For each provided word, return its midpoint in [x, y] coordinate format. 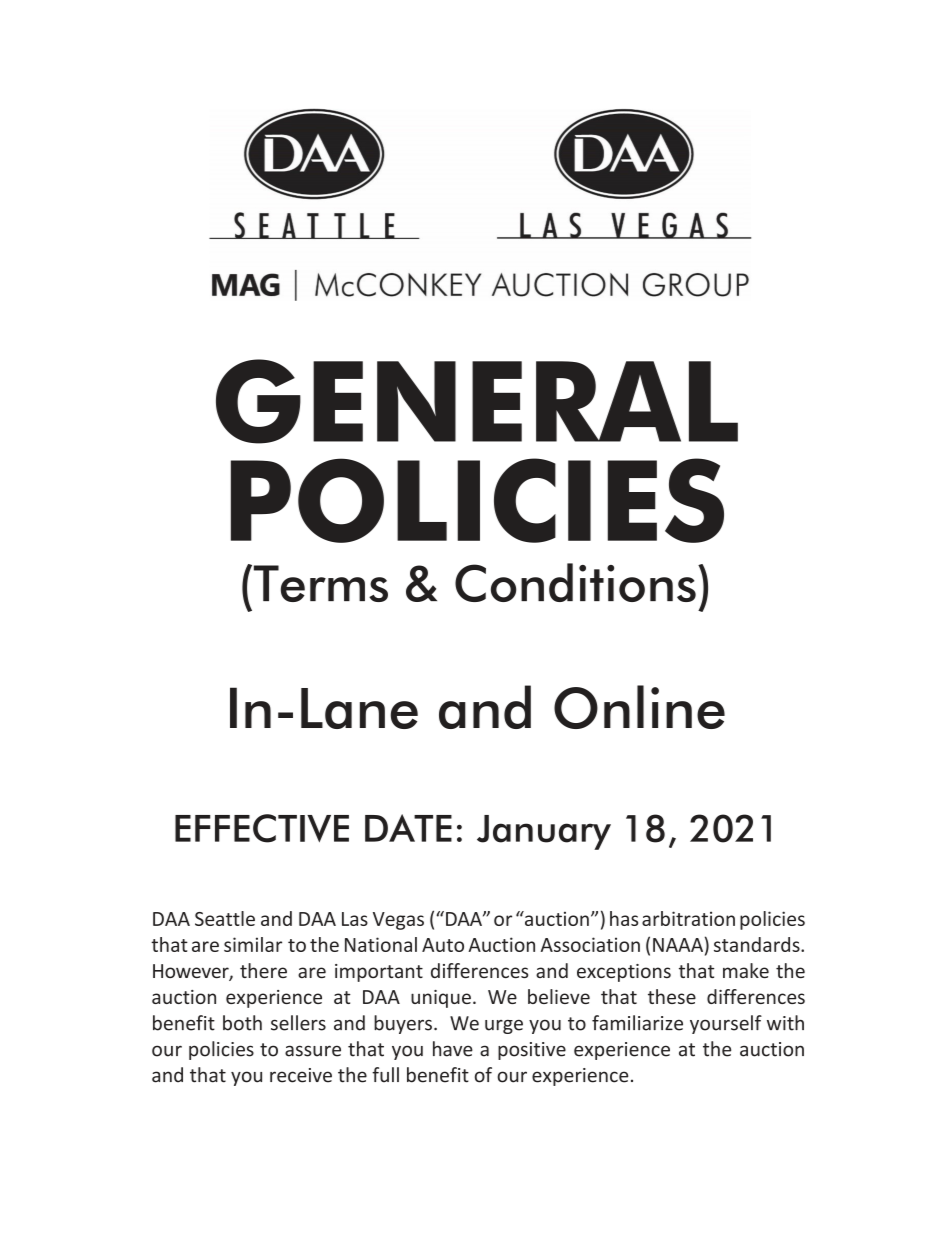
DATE [408, 828]
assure [313, 1051]
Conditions [575, 582]
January [544, 832]
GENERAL [477, 401]
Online [639, 707]
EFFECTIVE [262, 828]
